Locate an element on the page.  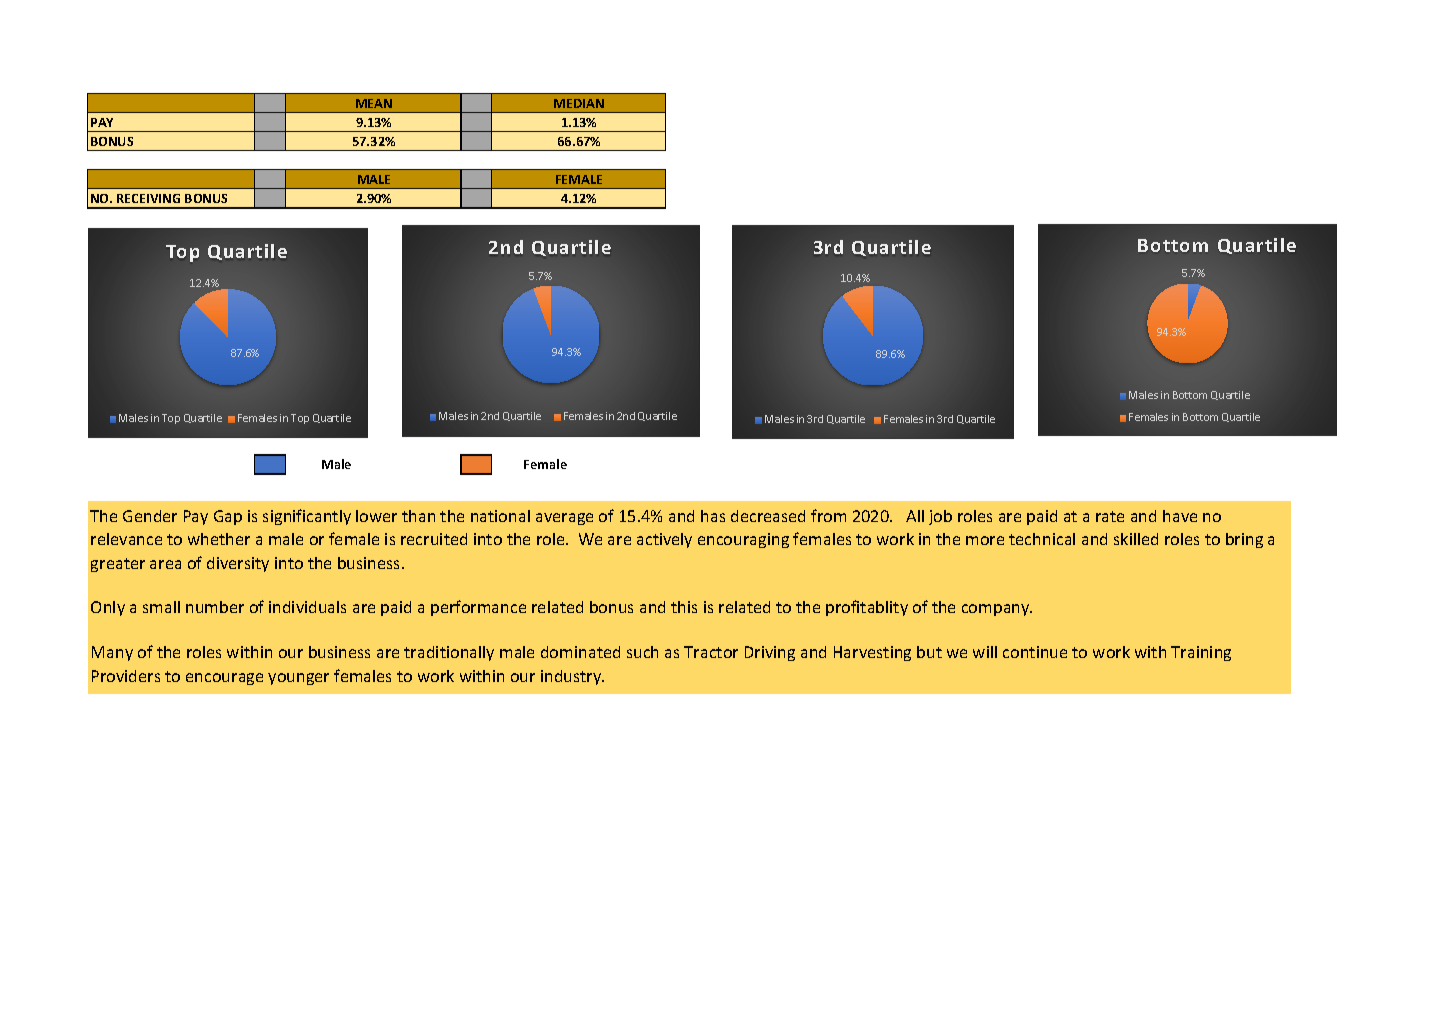
such is located at coordinates (642, 652).
